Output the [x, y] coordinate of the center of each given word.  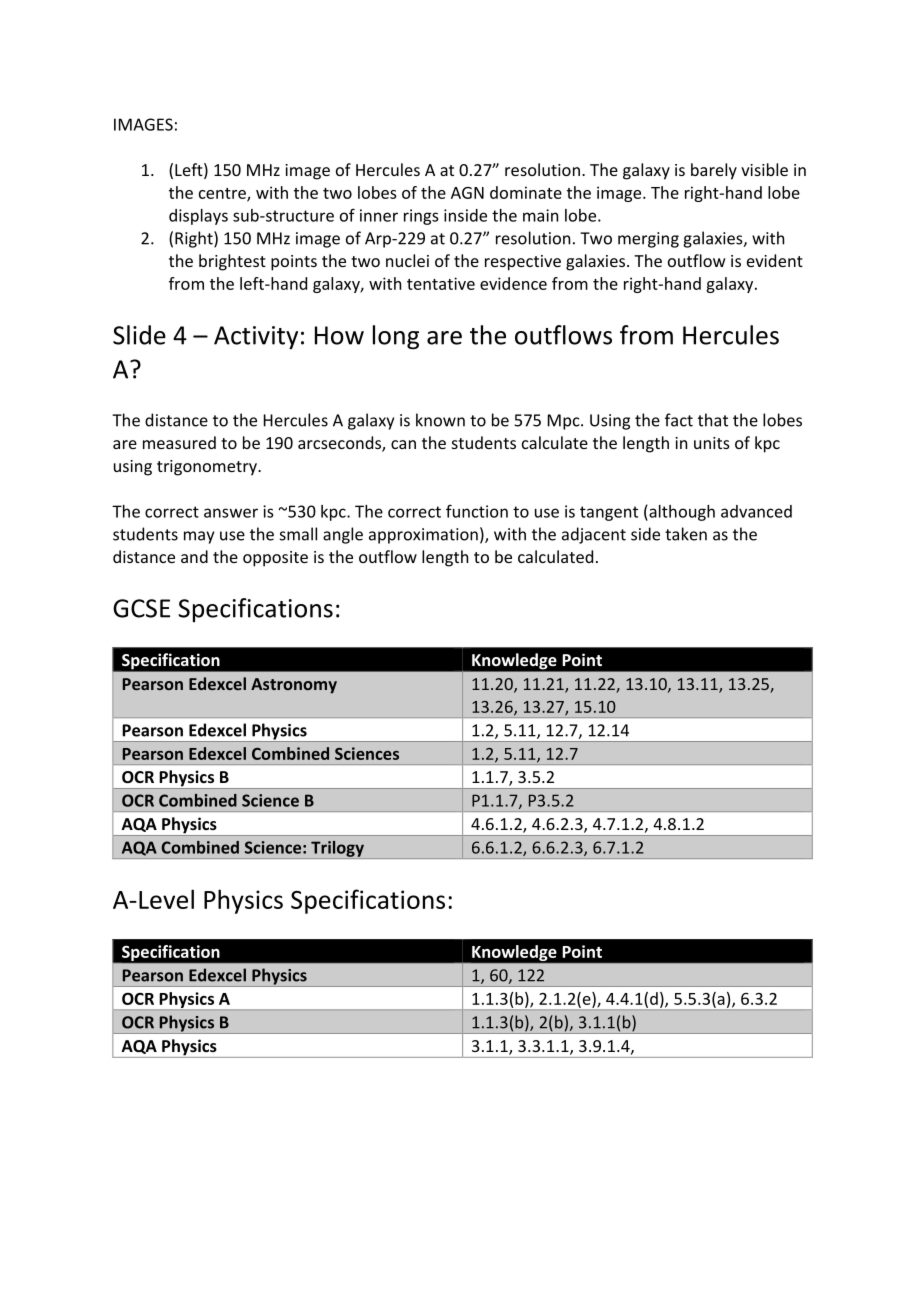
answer [231, 513]
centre [223, 194]
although [681, 513]
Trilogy [337, 850]
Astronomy [294, 686]
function [477, 511]
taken [686, 534]
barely [714, 171]
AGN [467, 193]
